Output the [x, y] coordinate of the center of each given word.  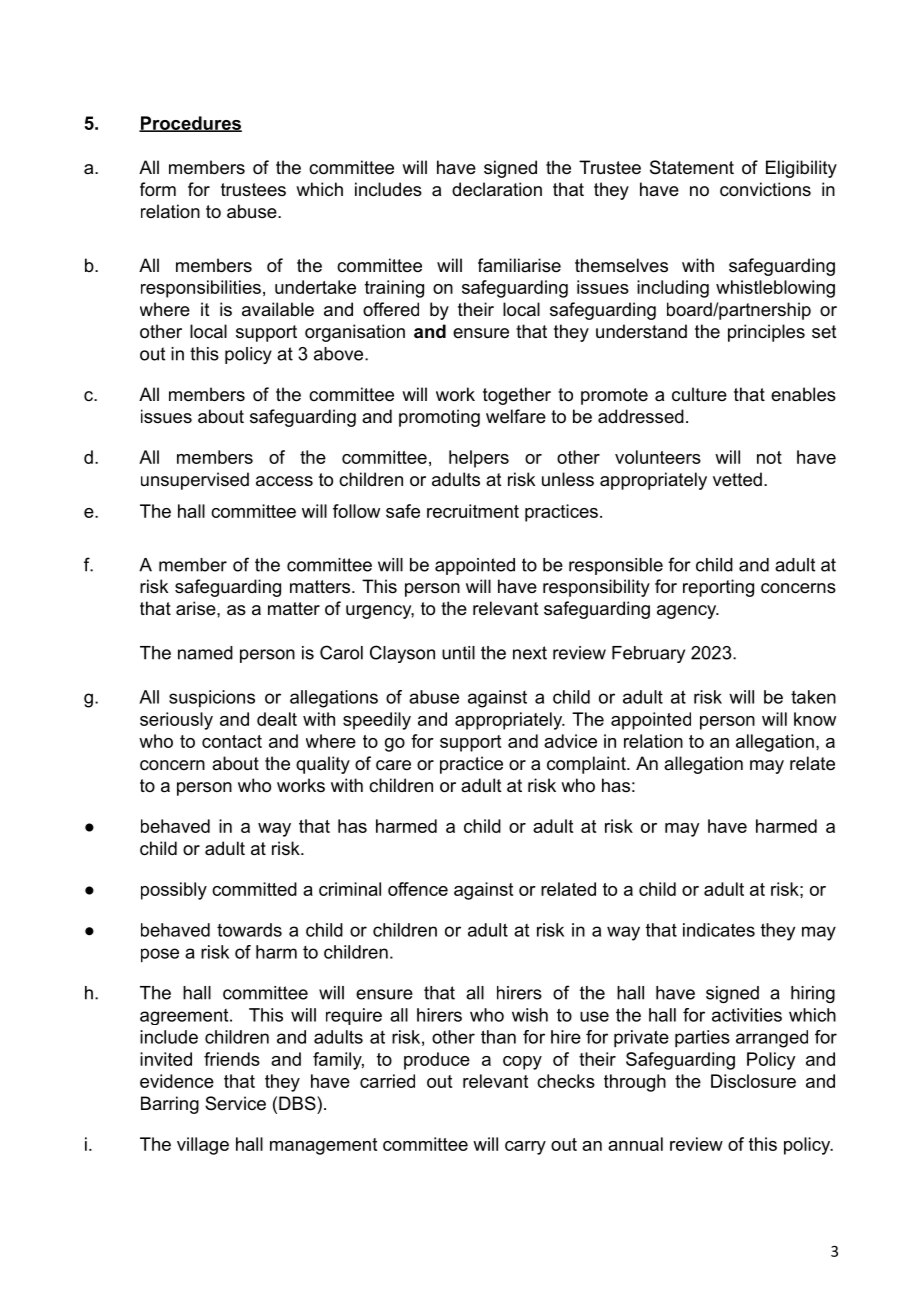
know [815, 719]
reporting [718, 588]
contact [232, 741]
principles [766, 333]
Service [235, 1103]
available [278, 309]
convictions [765, 189]
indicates [719, 930]
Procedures [190, 124]
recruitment [473, 511]
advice [570, 741]
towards [249, 930]
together [517, 396]
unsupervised [195, 481]
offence [418, 889]
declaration [497, 189]
